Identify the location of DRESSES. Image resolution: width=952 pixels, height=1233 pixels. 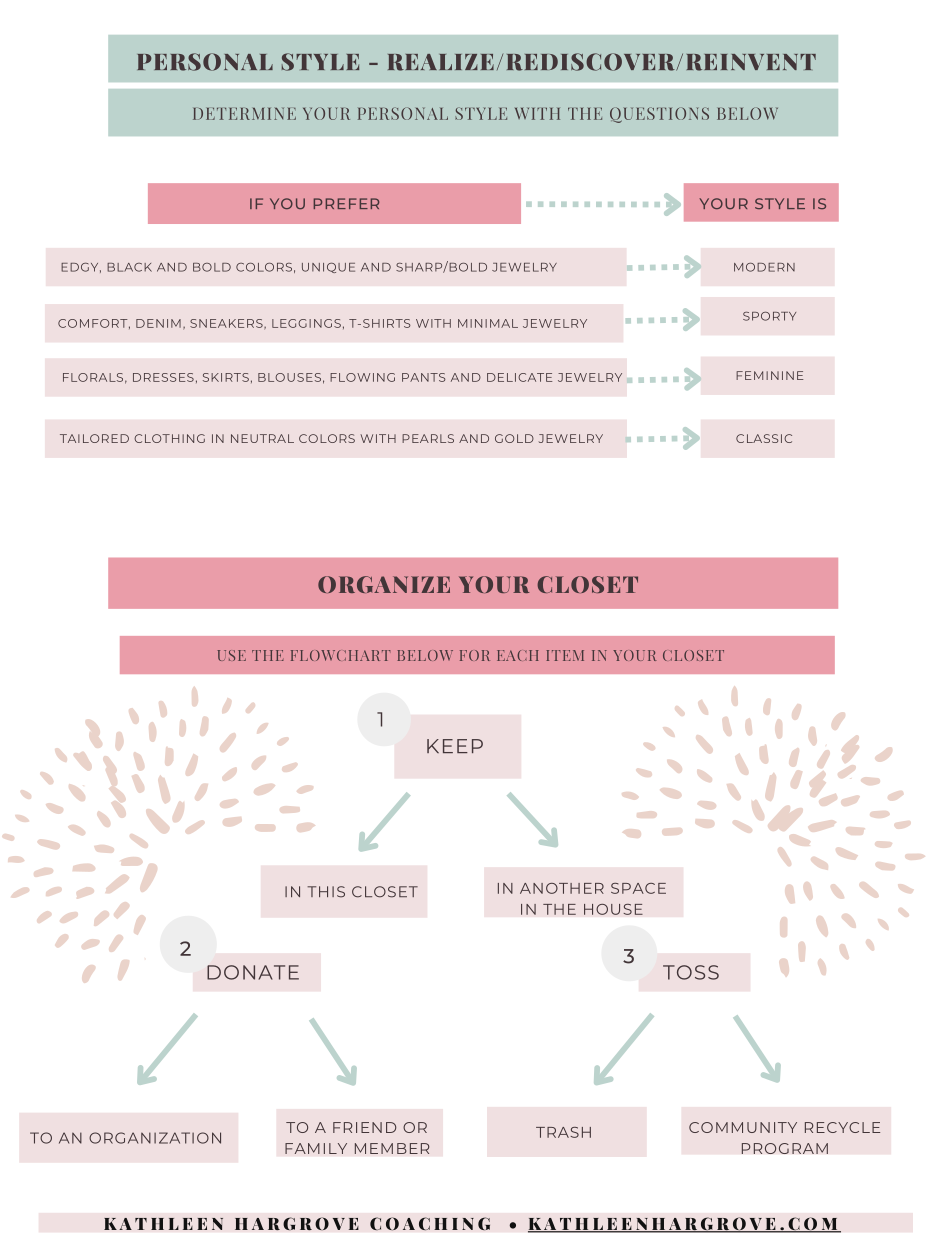
(163, 377).
